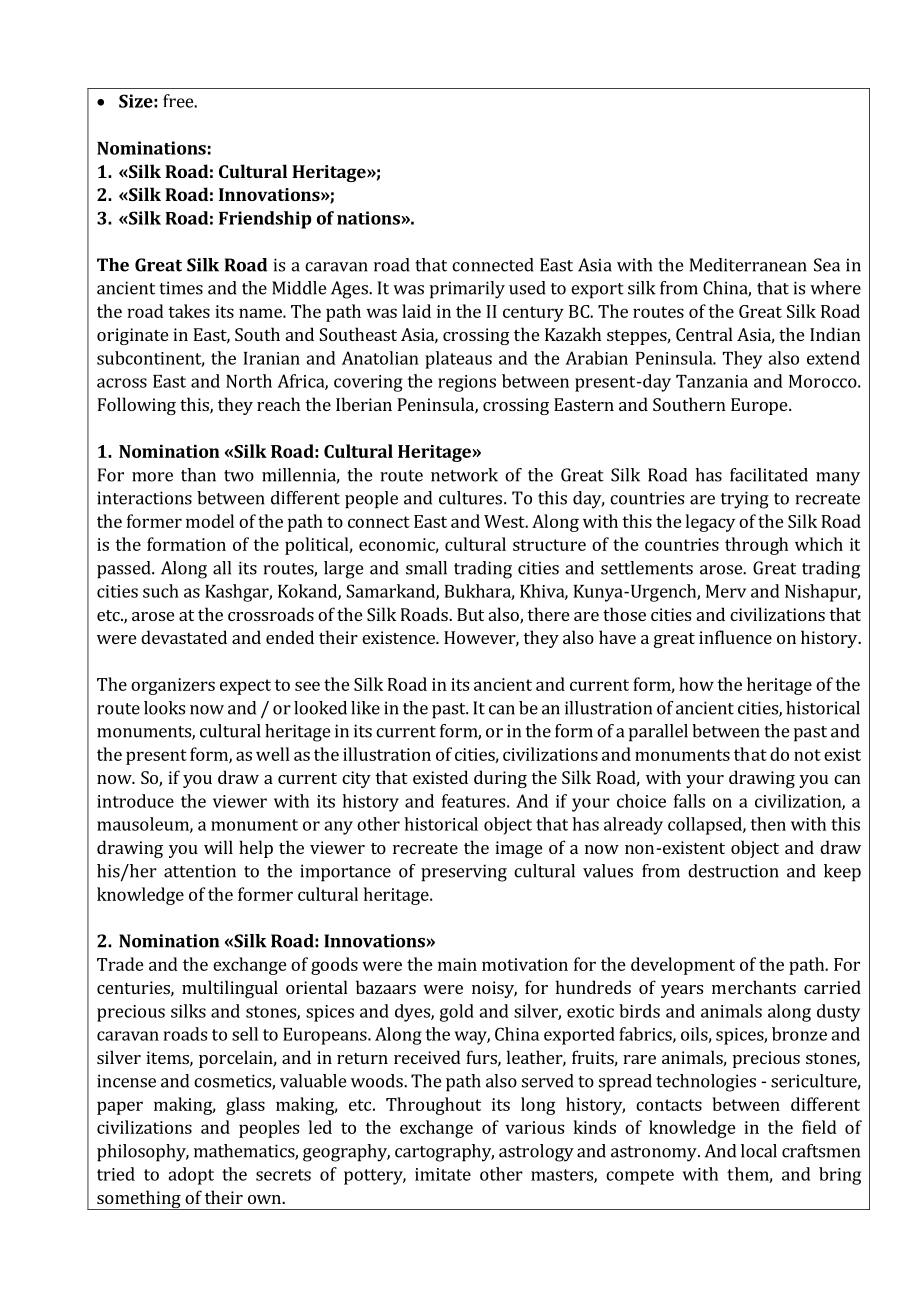 Image resolution: width=924 pixels, height=1308 pixels. What do you see at coordinates (443, 1174) in the image?
I see `imitate` at bounding box center [443, 1174].
